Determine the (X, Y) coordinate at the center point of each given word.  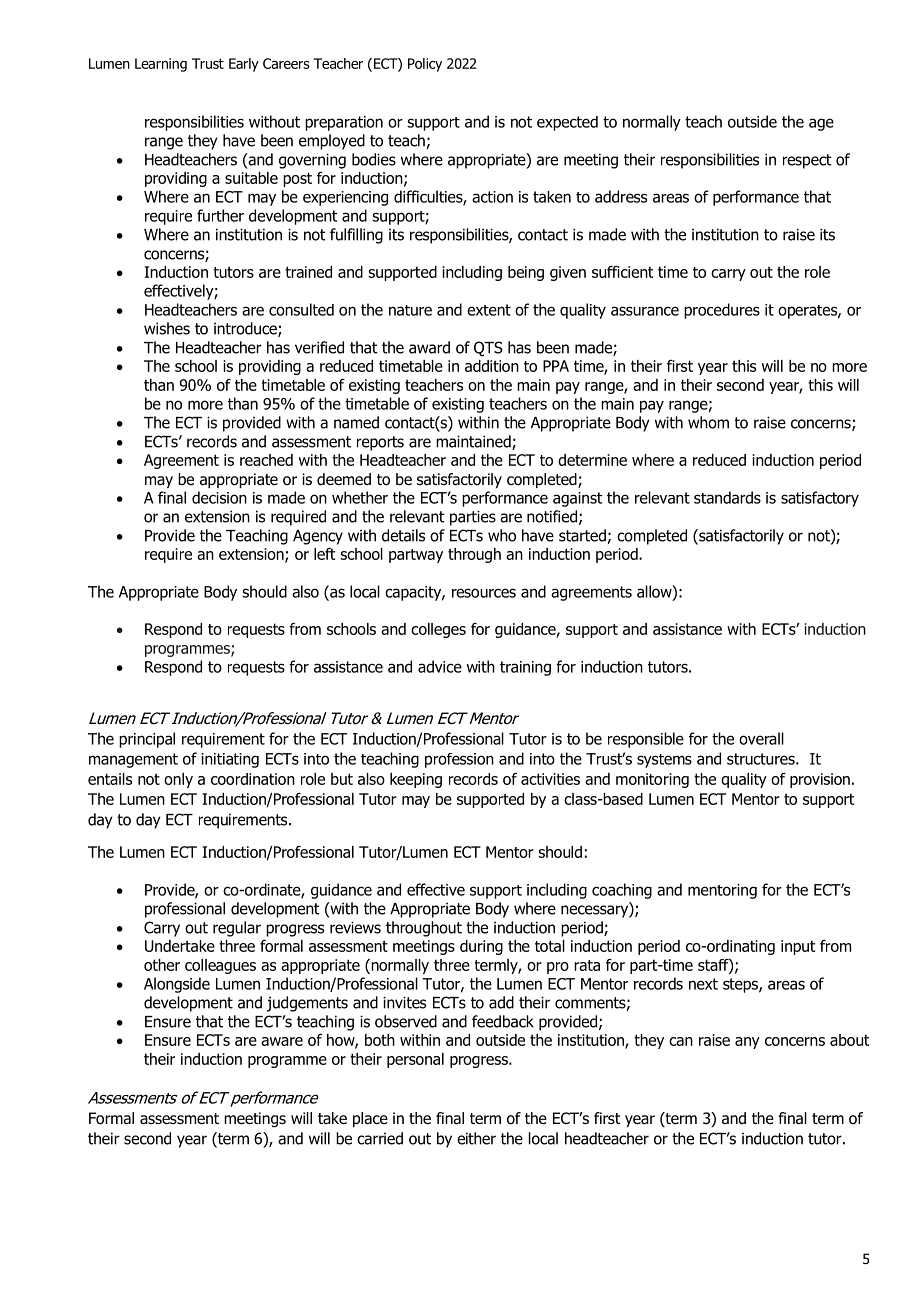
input (798, 947)
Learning (161, 65)
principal (147, 740)
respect (807, 161)
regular (237, 929)
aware (282, 1041)
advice (440, 666)
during (481, 947)
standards (727, 497)
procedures (722, 311)
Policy (425, 65)
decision (219, 497)
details (403, 535)
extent (489, 310)
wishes (167, 328)
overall (761, 738)
